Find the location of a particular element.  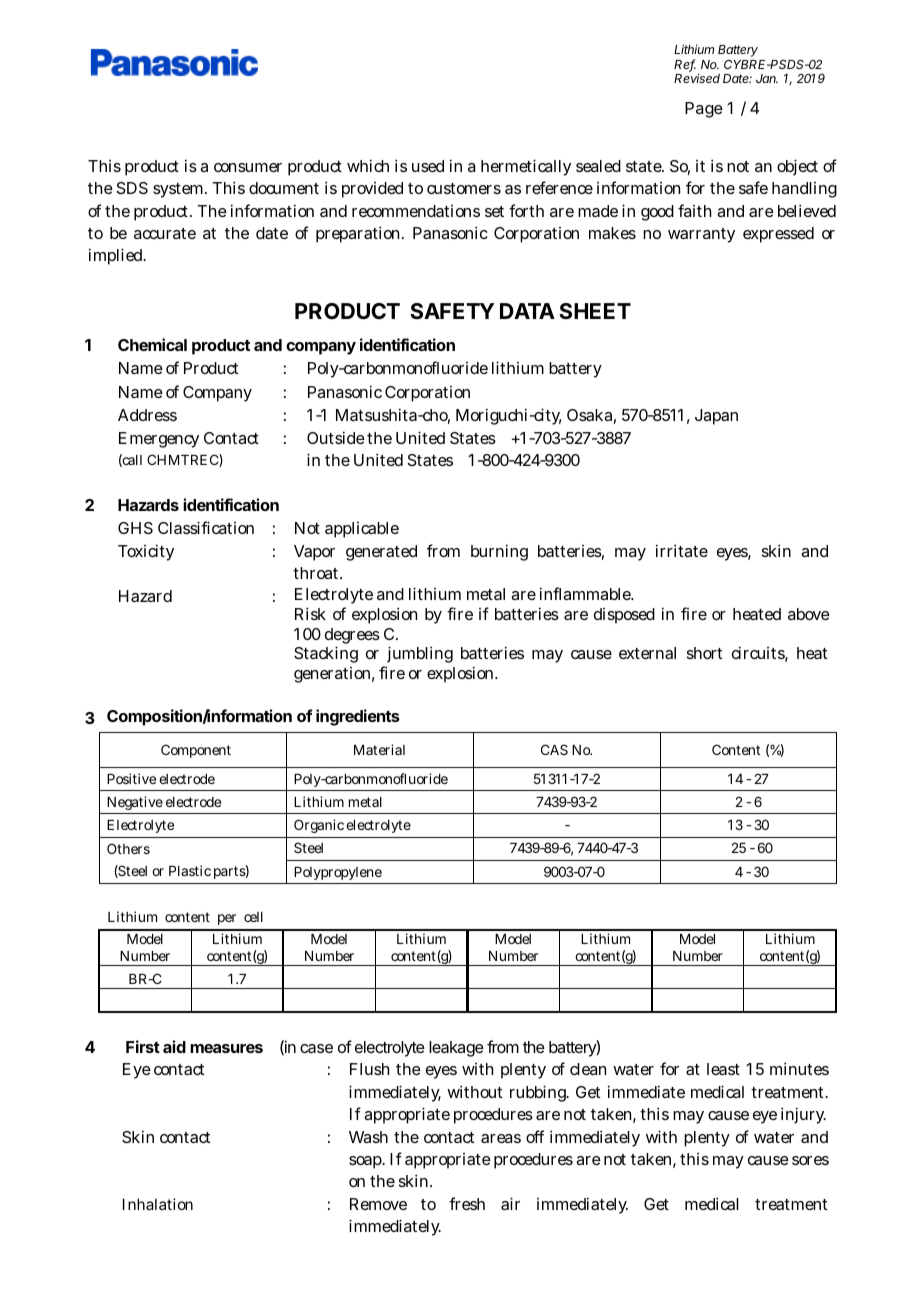

fresh is located at coordinates (467, 1203).
